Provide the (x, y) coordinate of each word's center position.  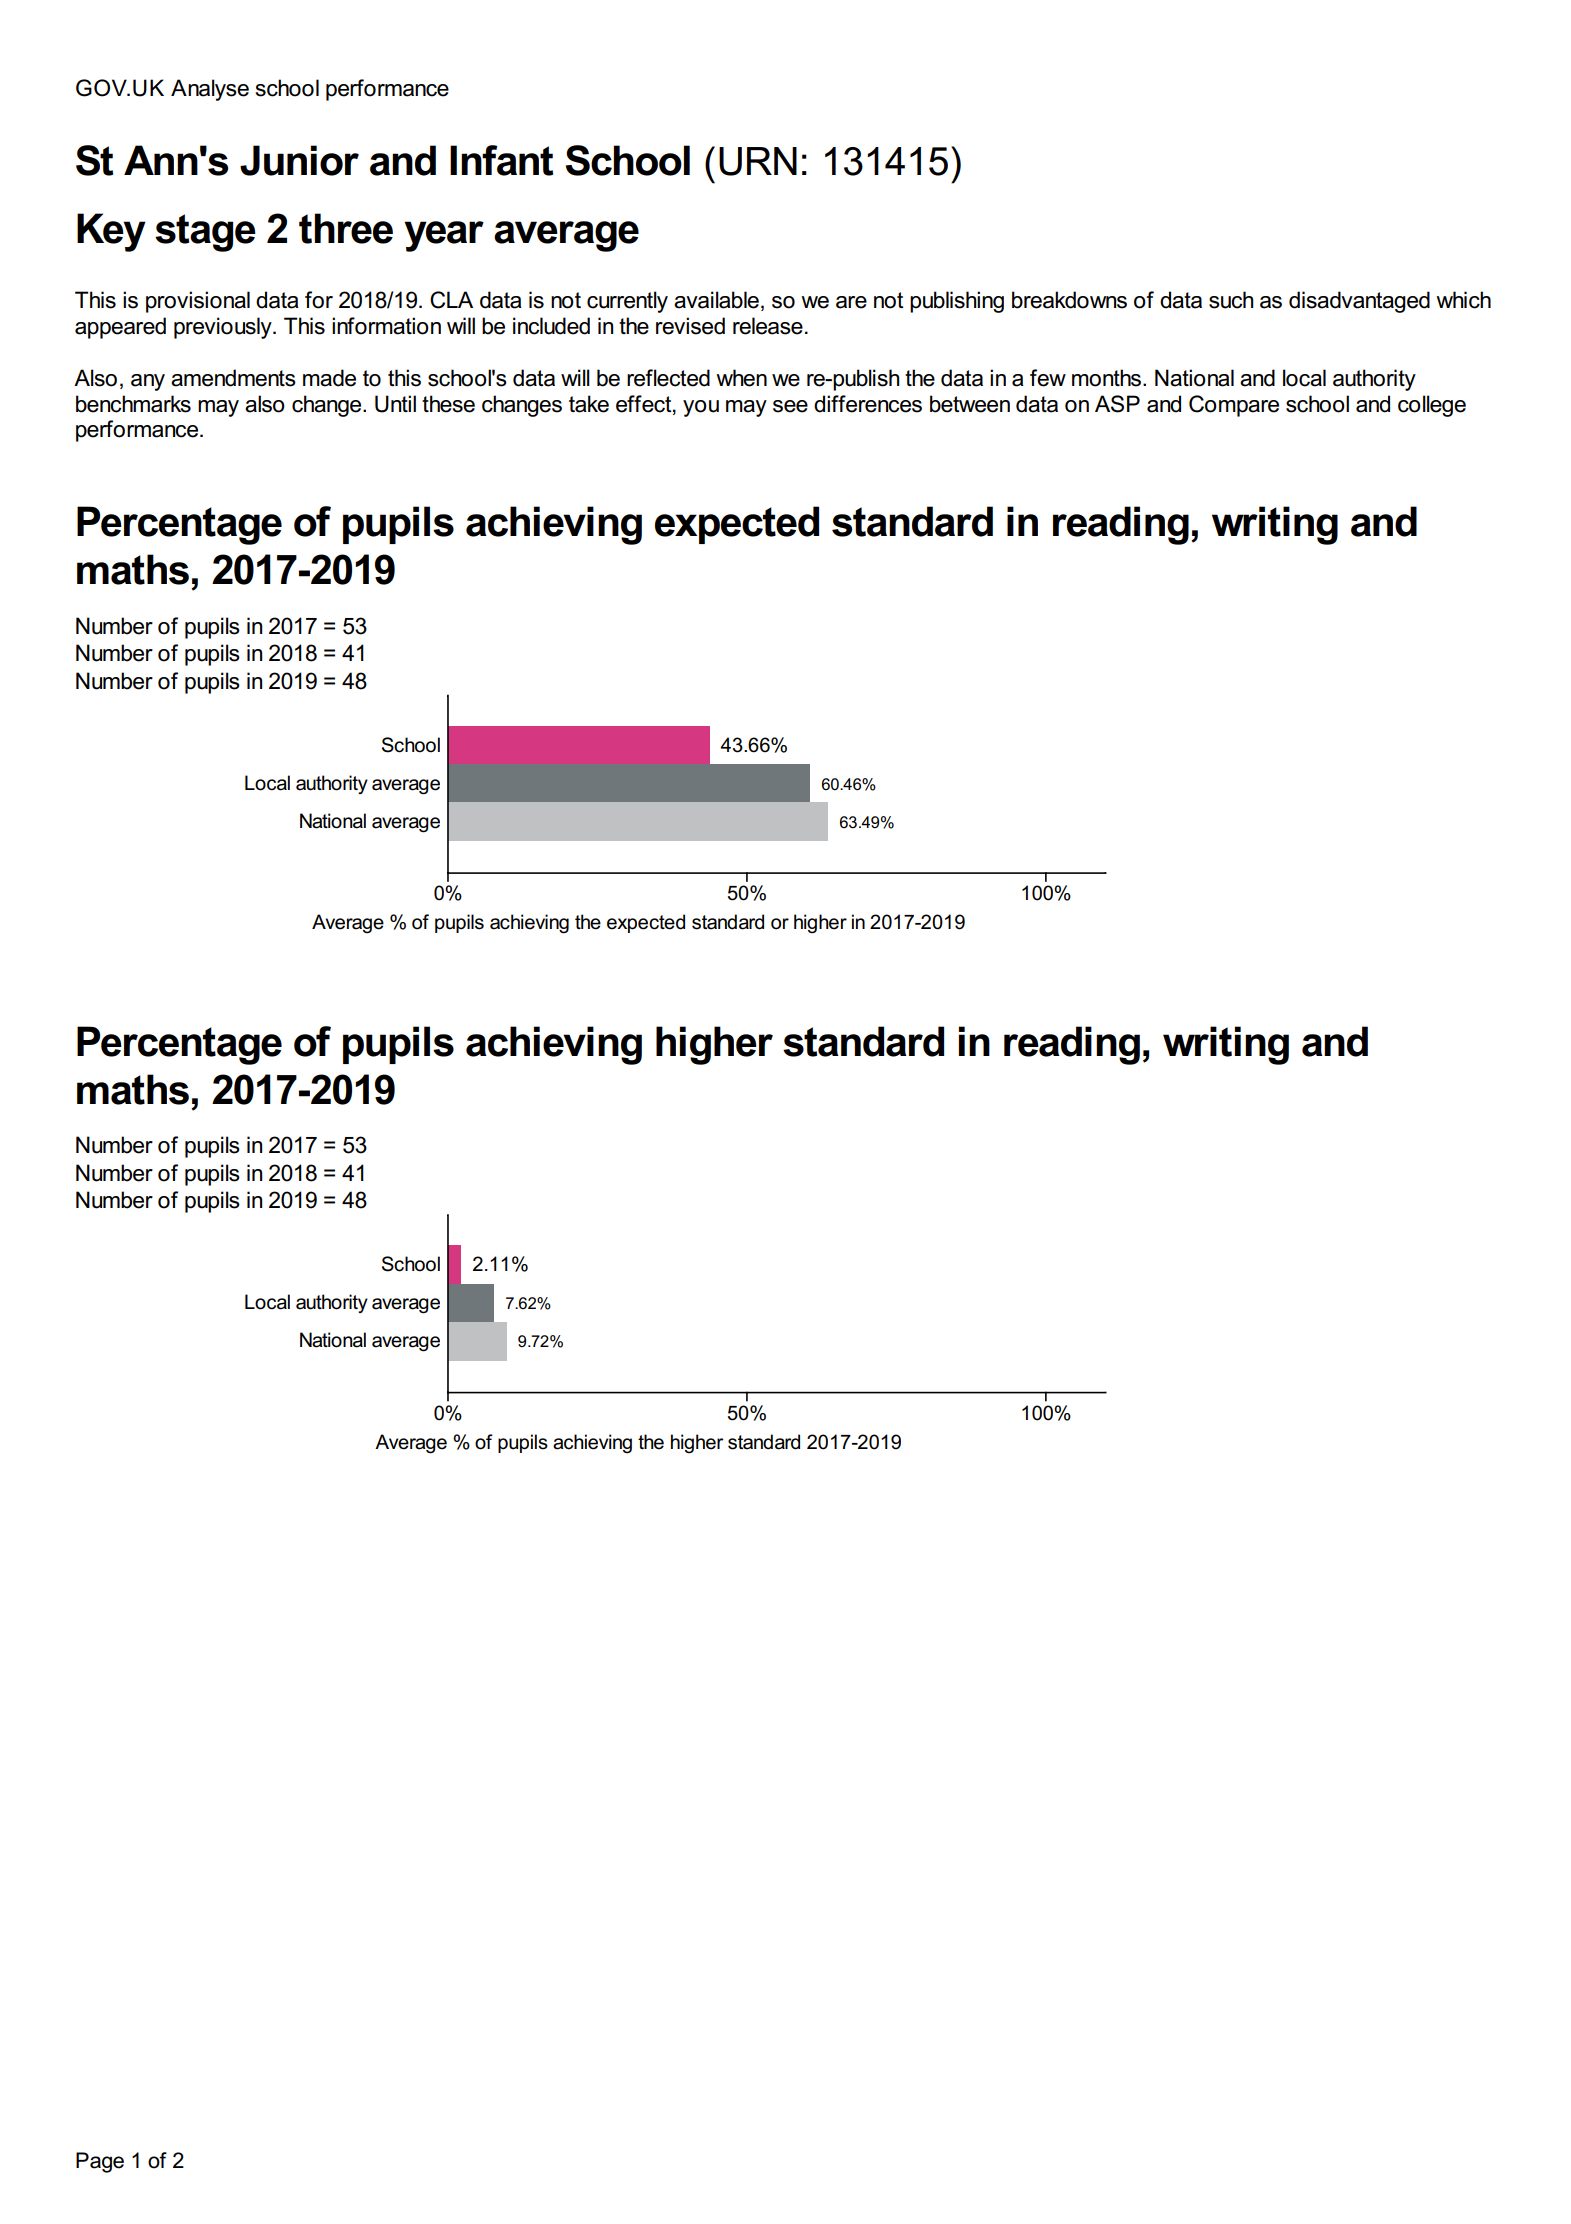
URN (758, 161)
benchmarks (133, 404)
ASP (1117, 404)
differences (868, 404)
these (448, 404)
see (790, 406)
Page (100, 2162)
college (1432, 406)
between (970, 404)
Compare (1234, 406)
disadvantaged (1359, 302)
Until (395, 404)
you (701, 408)
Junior (299, 160)
